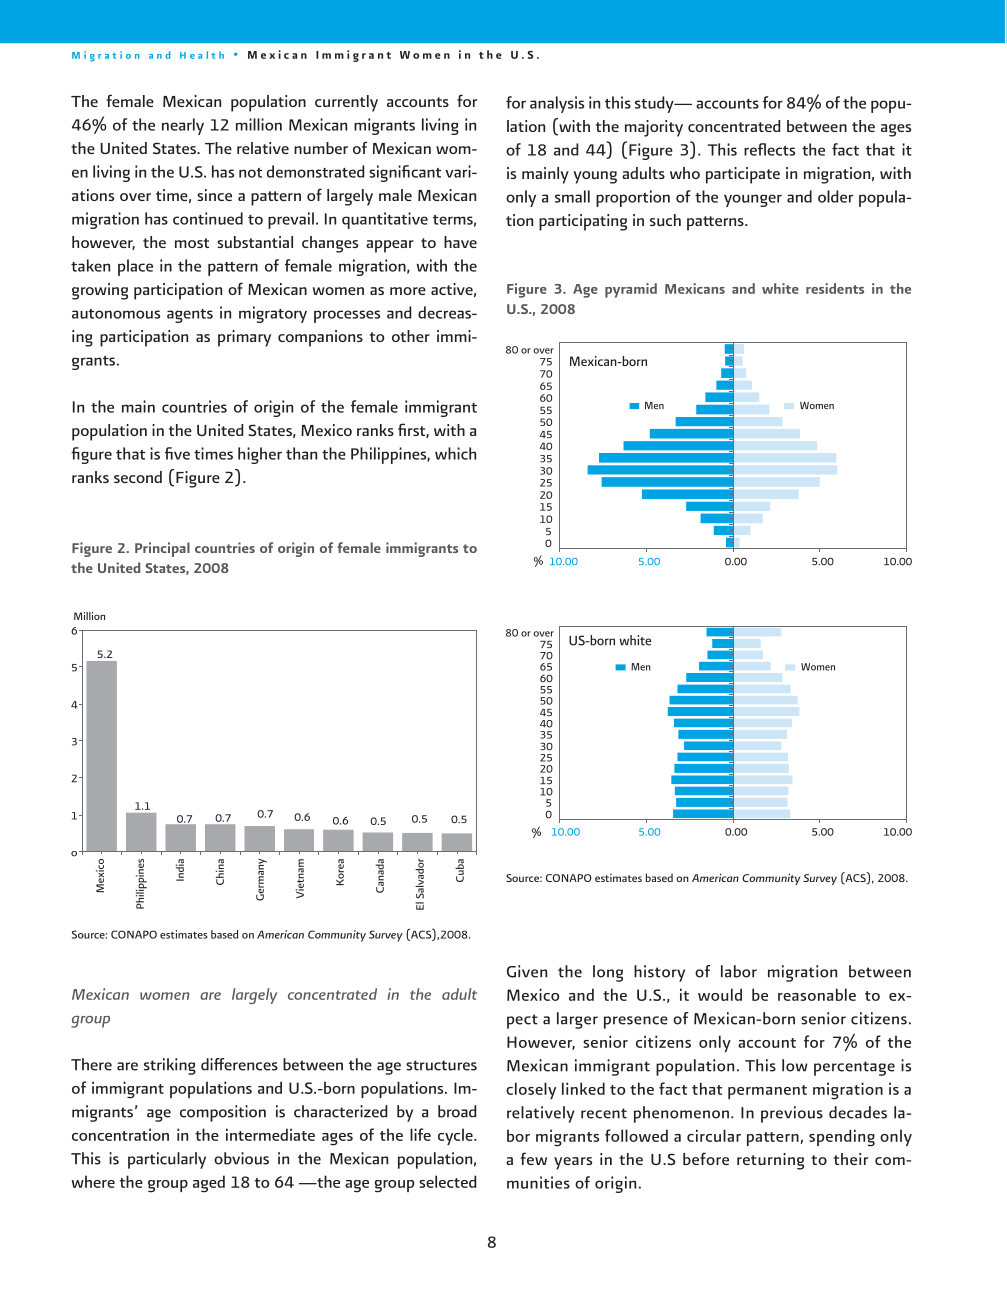 This document has width=1007, height=1289. What do you see at coordinates (162, 549) in the document?
I see `Principal` at bounding box center [162, 549].
